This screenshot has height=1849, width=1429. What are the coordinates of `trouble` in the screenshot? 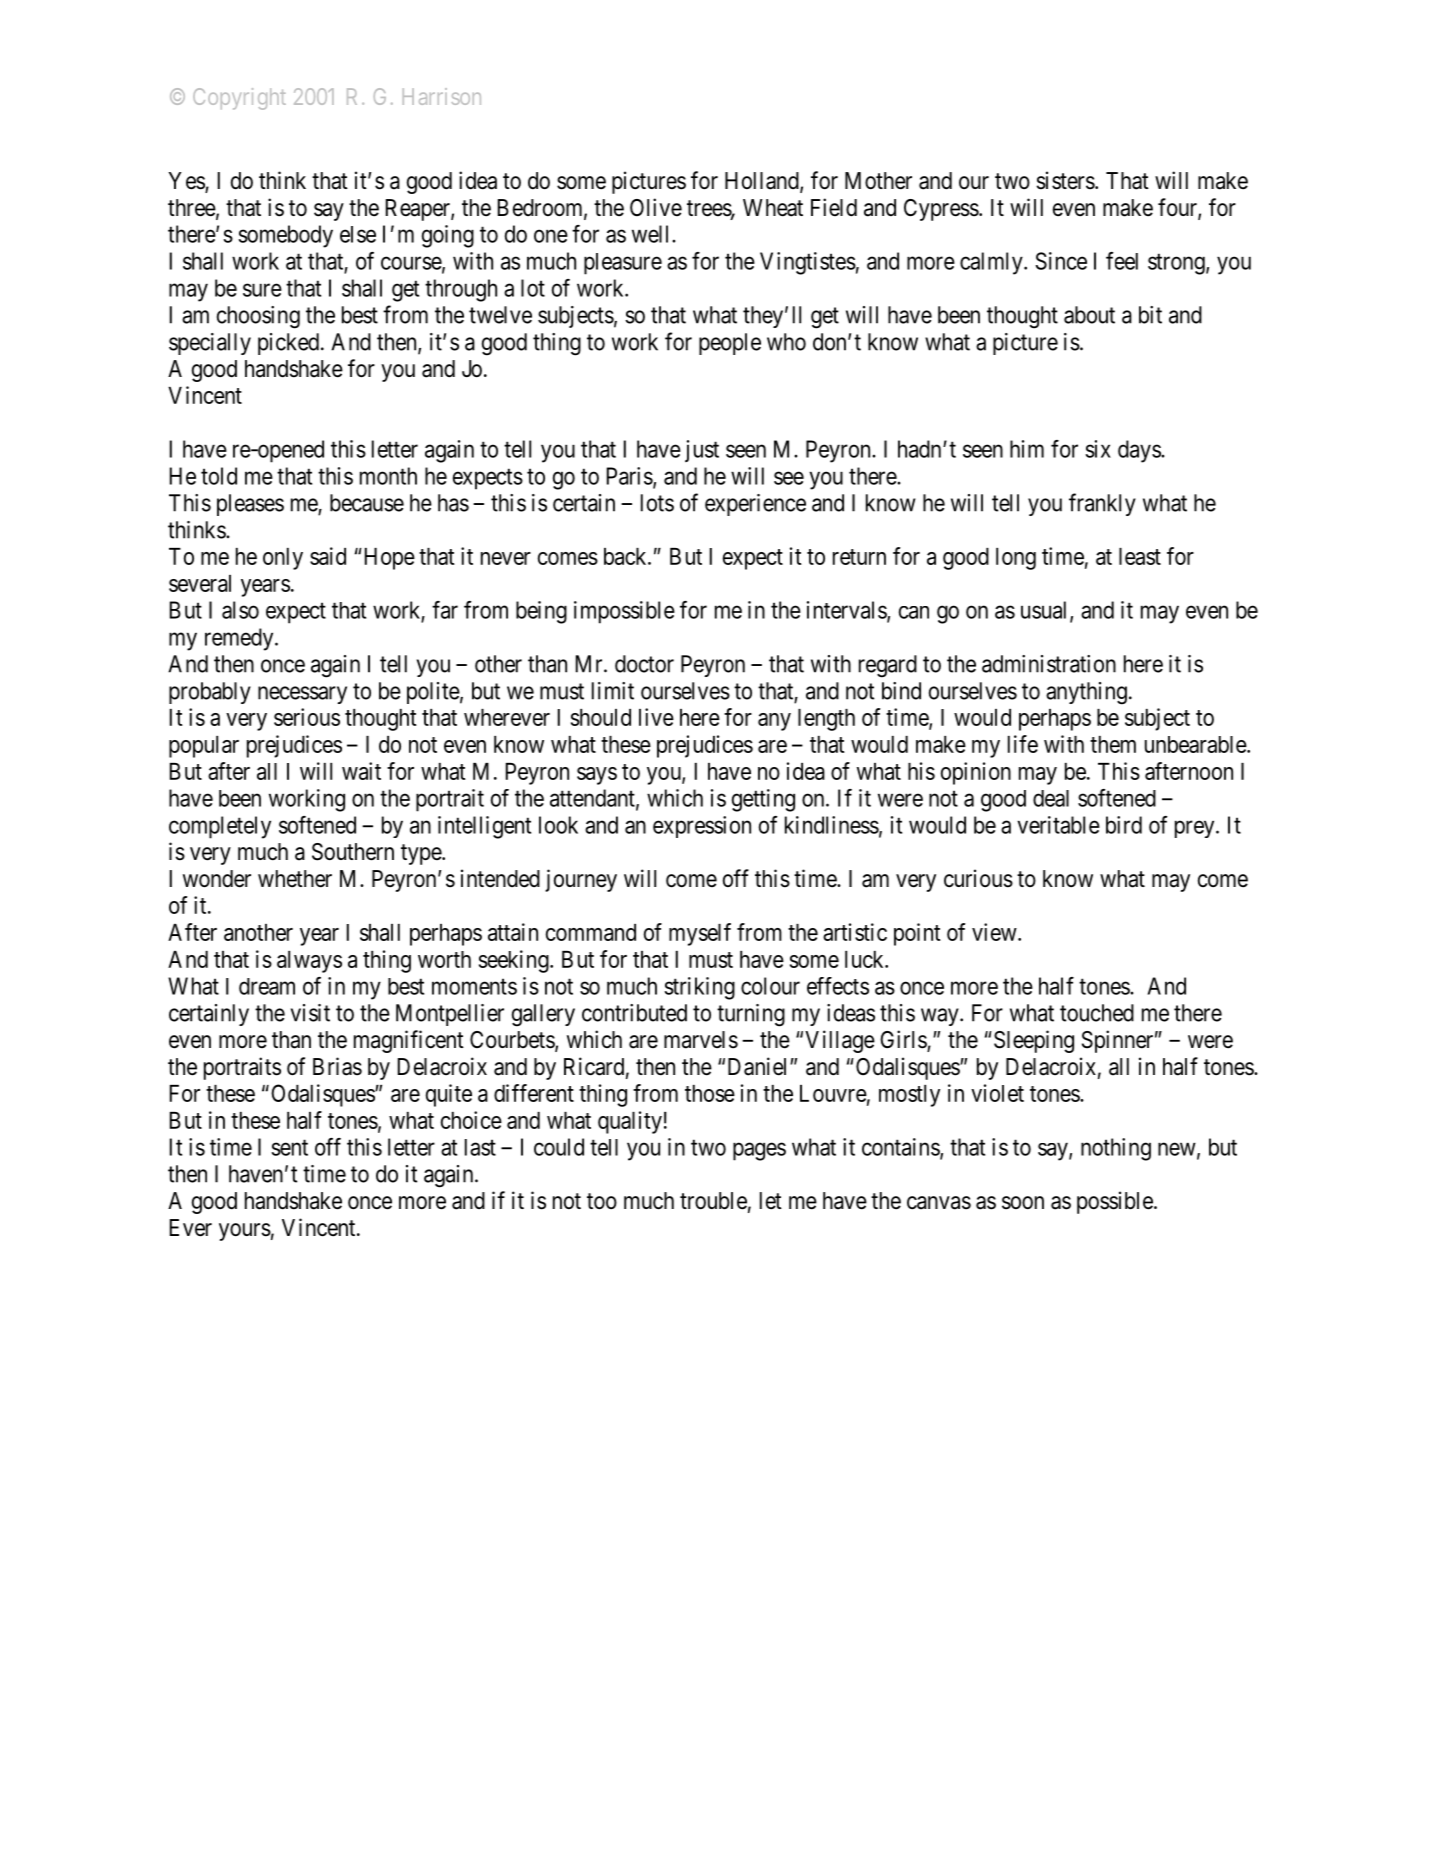 It's located at (713, 1201).
